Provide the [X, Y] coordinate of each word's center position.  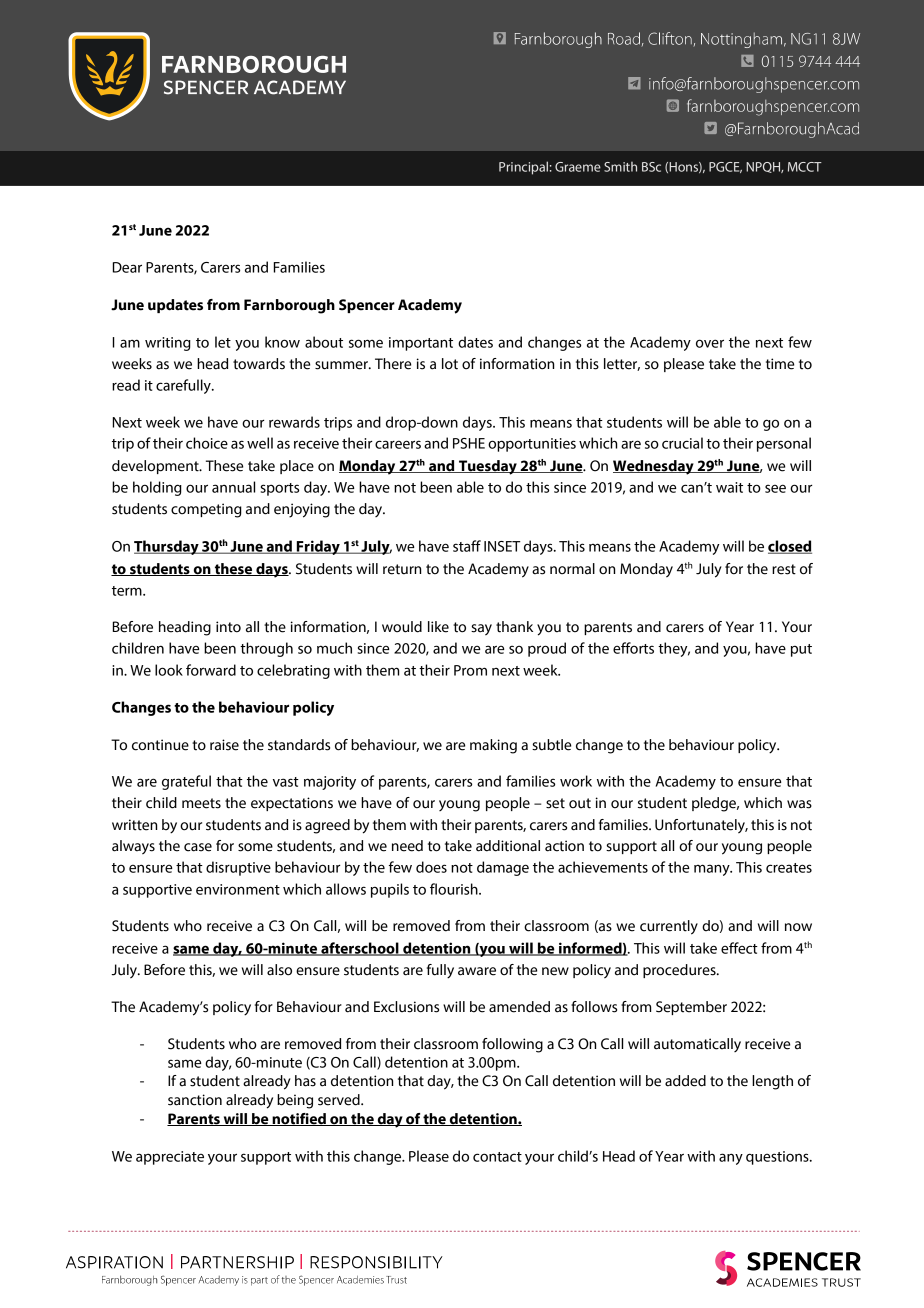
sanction [195, 1100]
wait [729, 487]
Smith [620, 167]
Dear [127, 267]
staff [467, 546]
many [713, 870]
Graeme [578, 167]
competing [206, 510]
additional [508, 846]
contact [497, 1157]
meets [201, 803]
